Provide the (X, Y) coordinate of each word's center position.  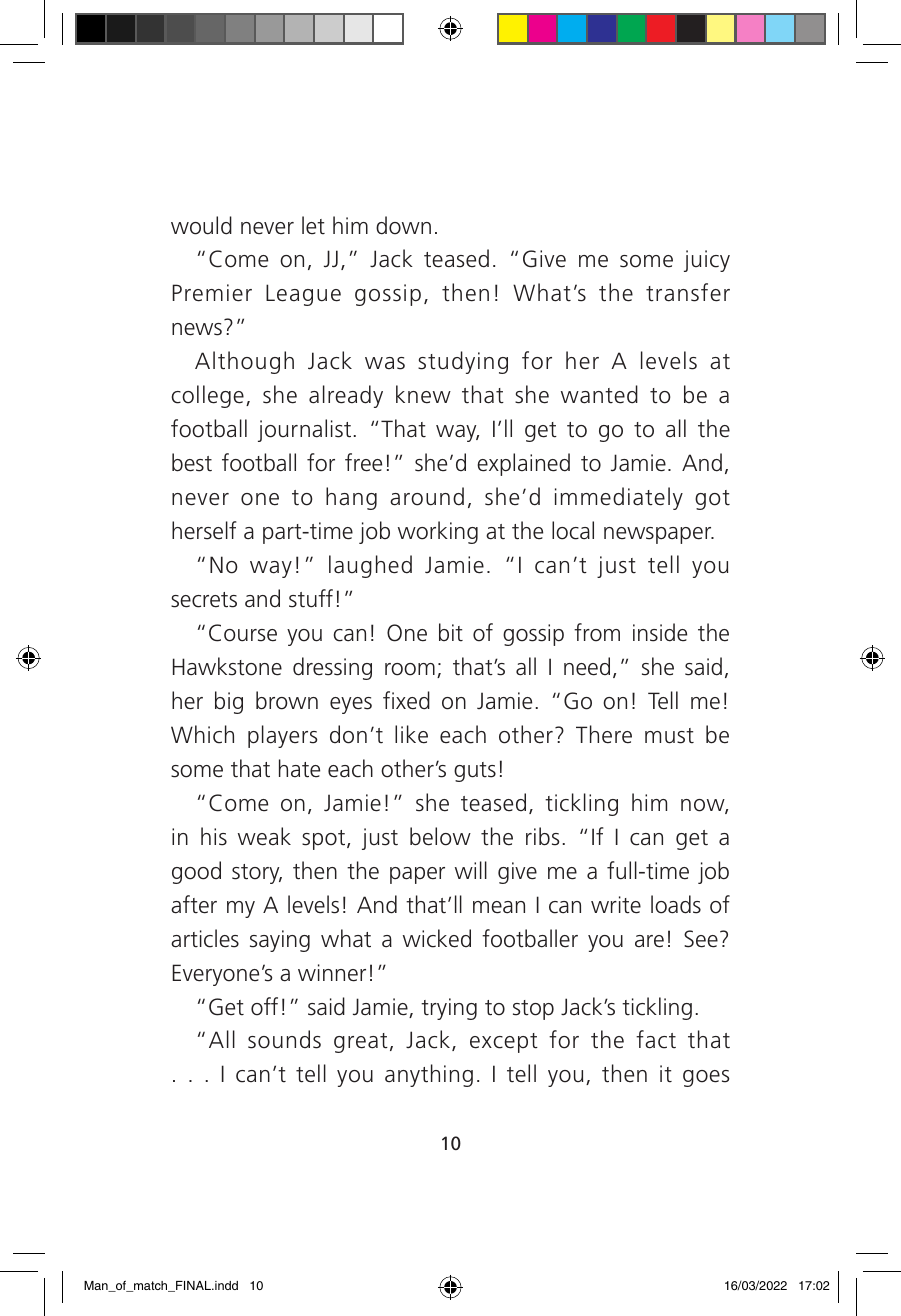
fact (656, 1039)
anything (429, 1075)
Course (243, 633)
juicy (707, 261)
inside (660, 632)
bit (451, 632)
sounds (284, 1039)
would (201, 225)
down (403, 225)
